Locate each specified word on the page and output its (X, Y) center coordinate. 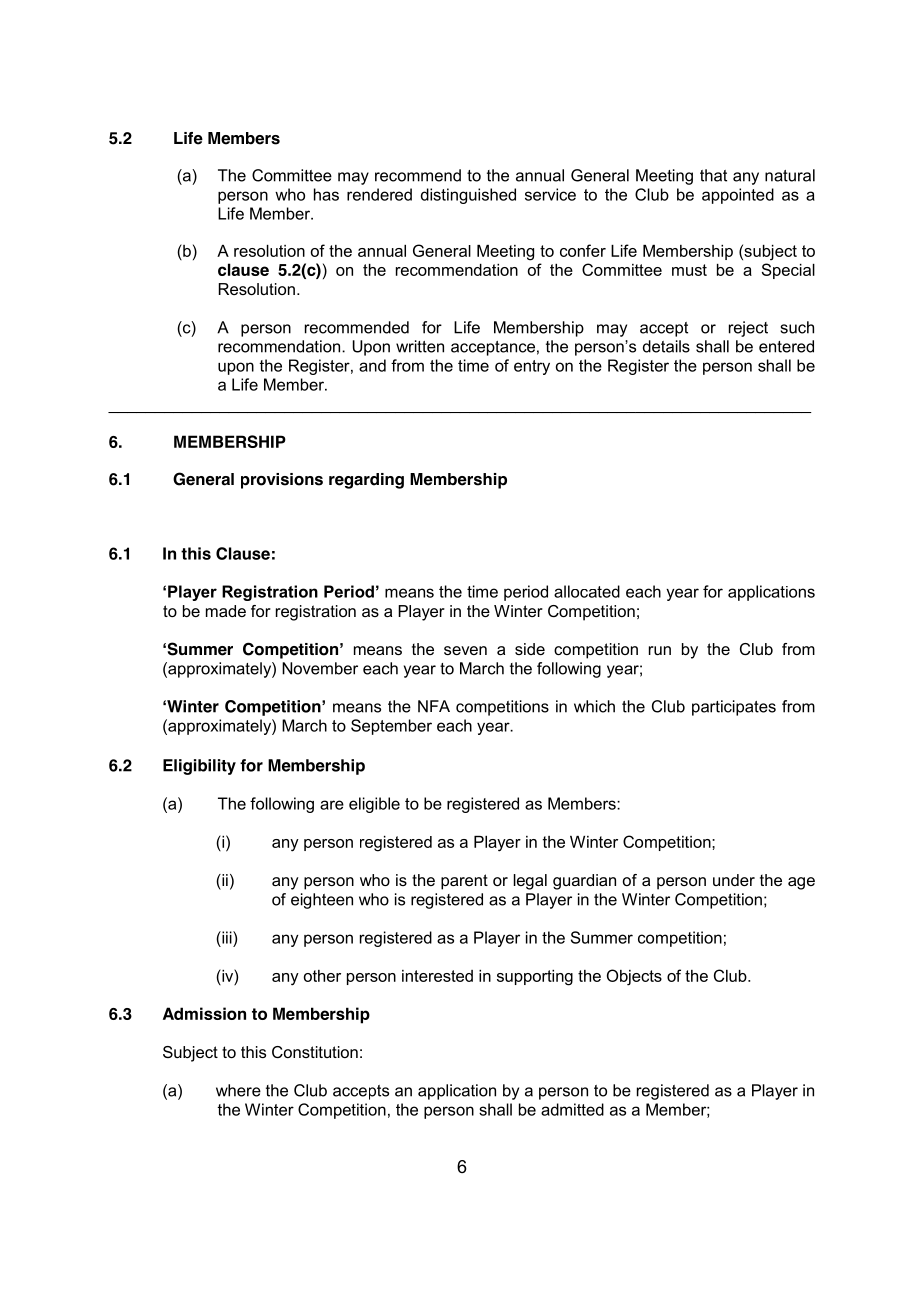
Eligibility (199, 767)
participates (734, 708)
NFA (434, 706)
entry (532, 367)
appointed (738, 196)
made (226, 611)
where (238, 1090)
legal (530, 882)
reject (748, 329)
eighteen (322, 901)
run (660, 650)
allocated (587, 591)
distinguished (468, 196)
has (326, 194)
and (372, 365)
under (734, 880)
